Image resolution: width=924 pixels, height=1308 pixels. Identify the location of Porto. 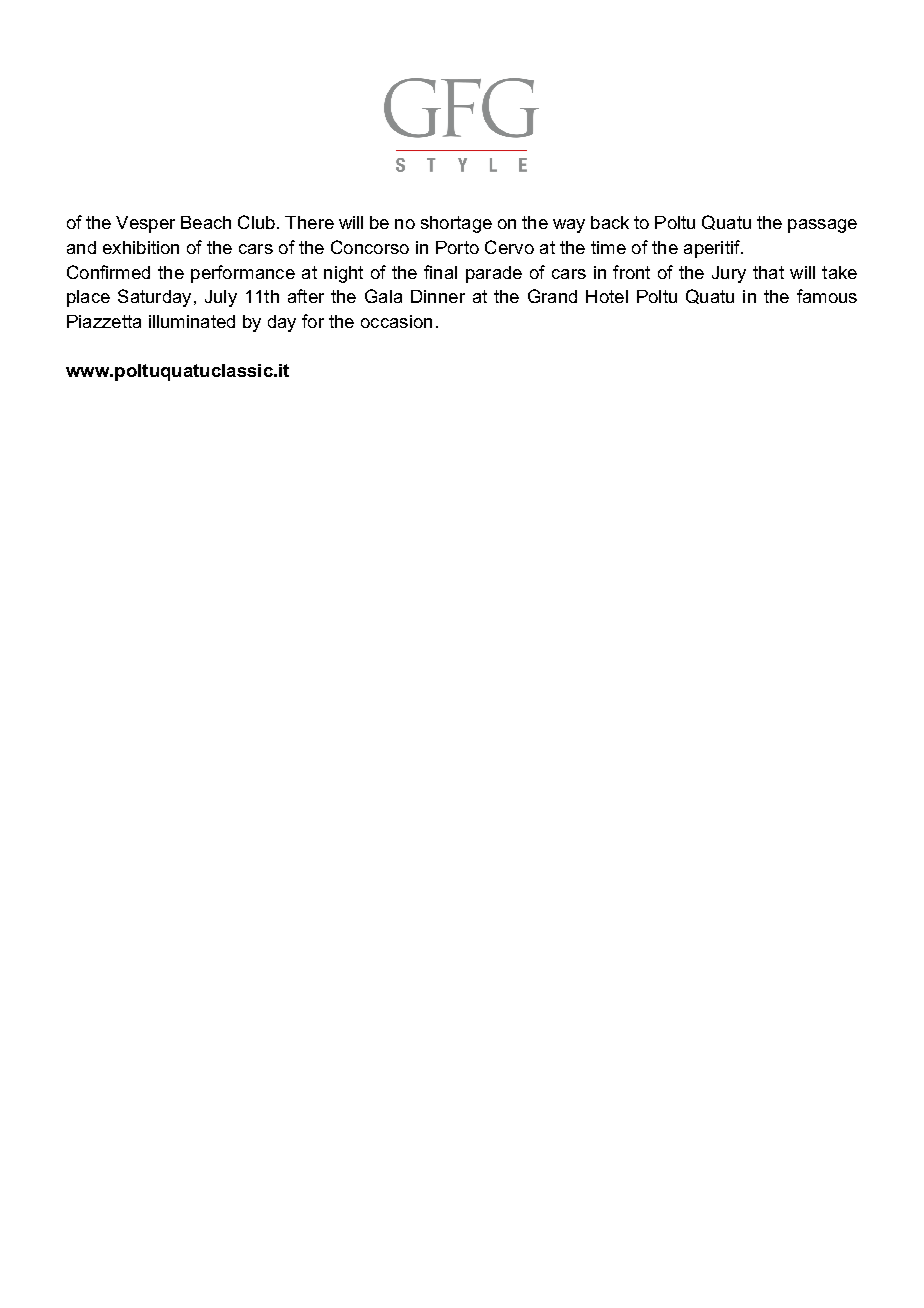
(457, 247).
